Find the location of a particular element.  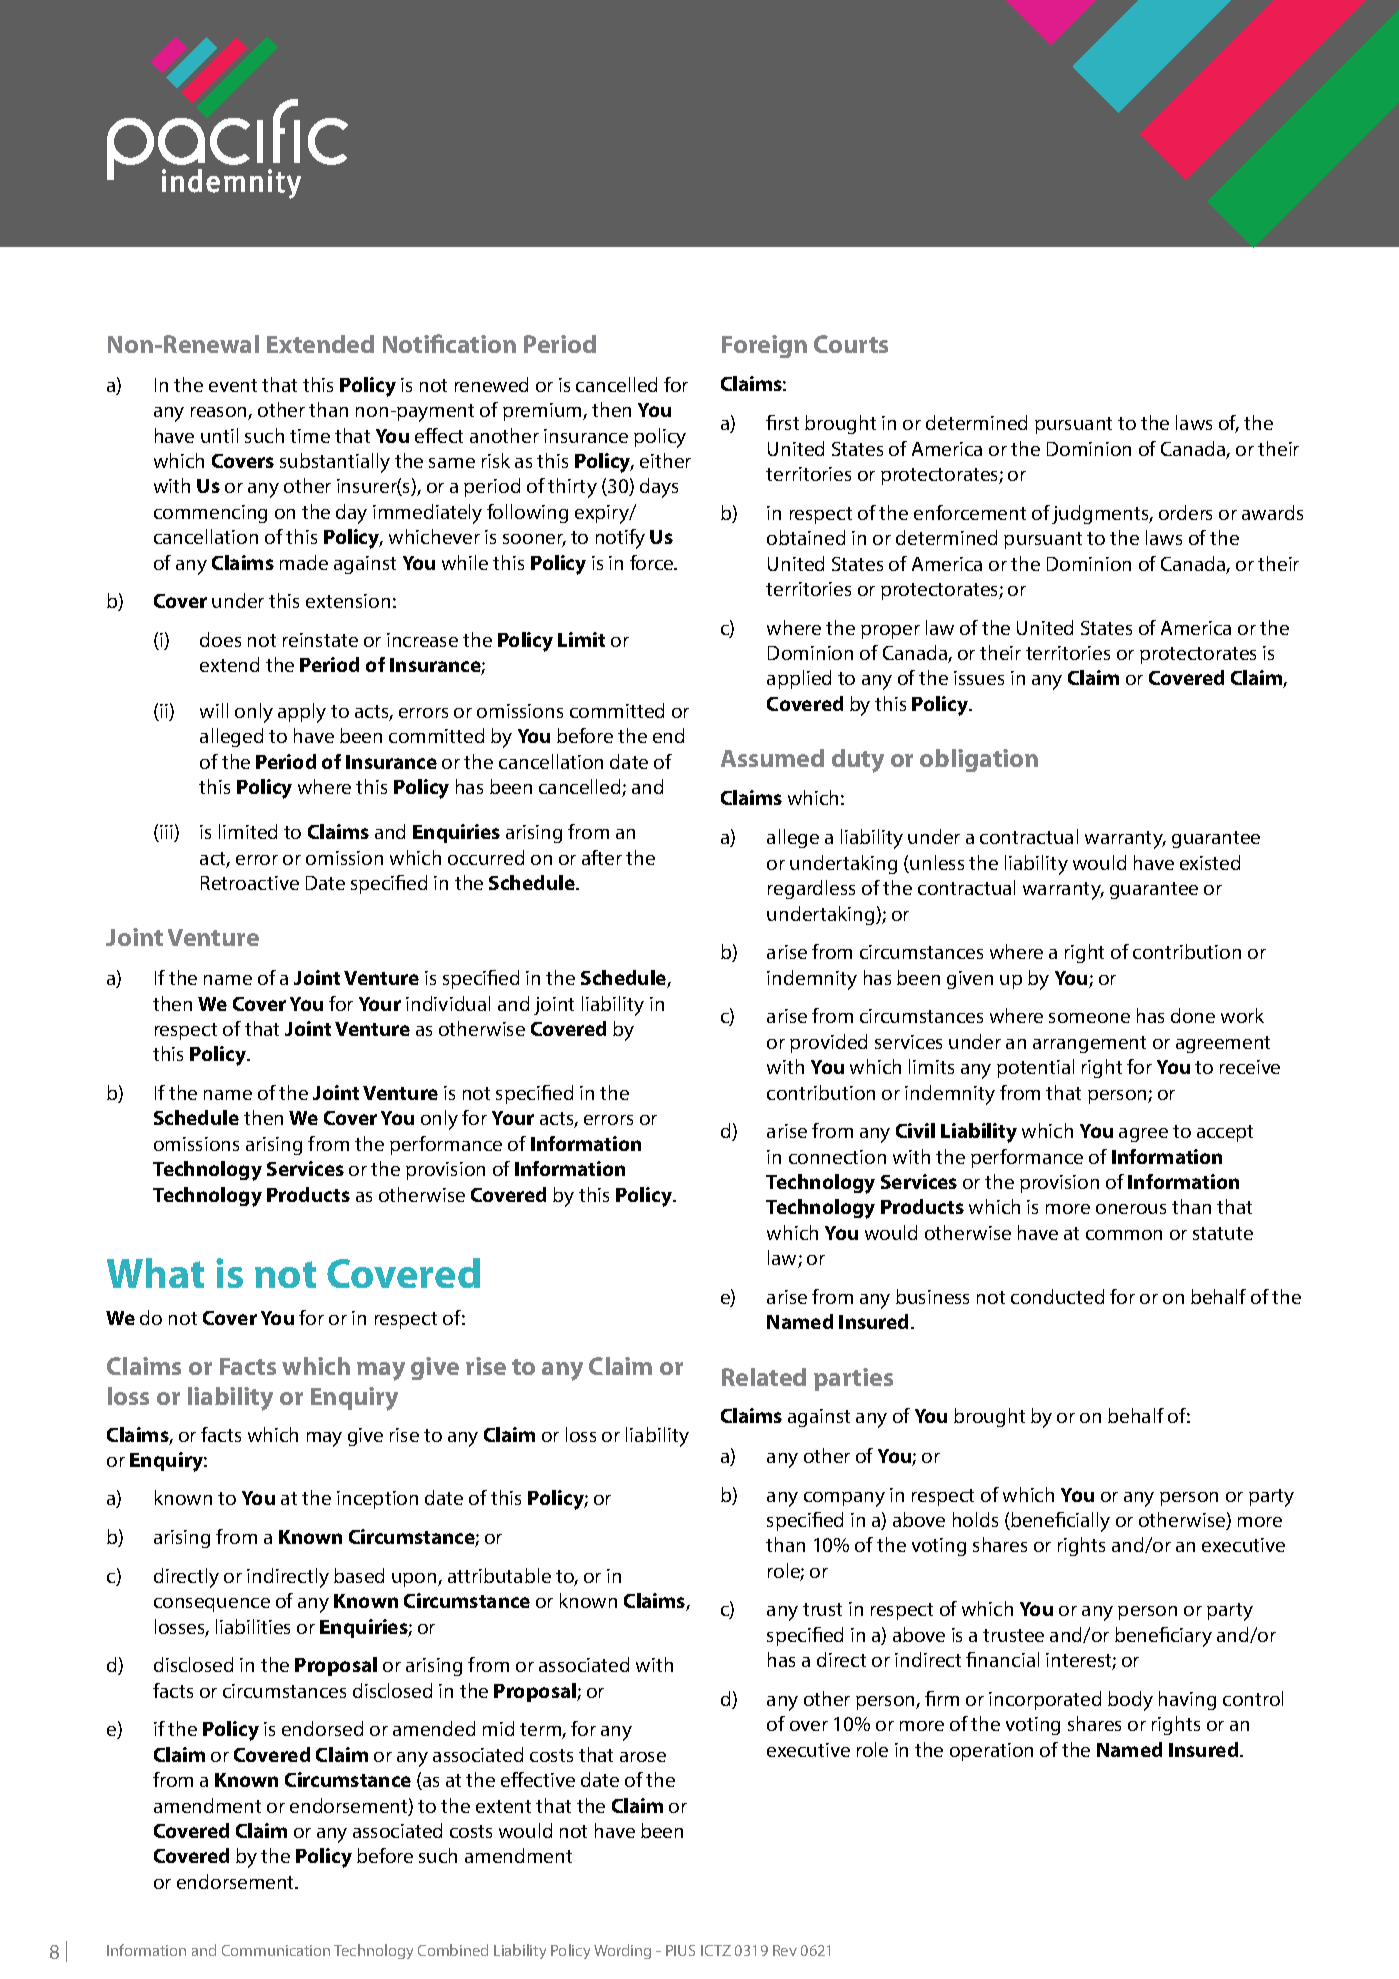

Foreign is located at coordinates (764, 346).
